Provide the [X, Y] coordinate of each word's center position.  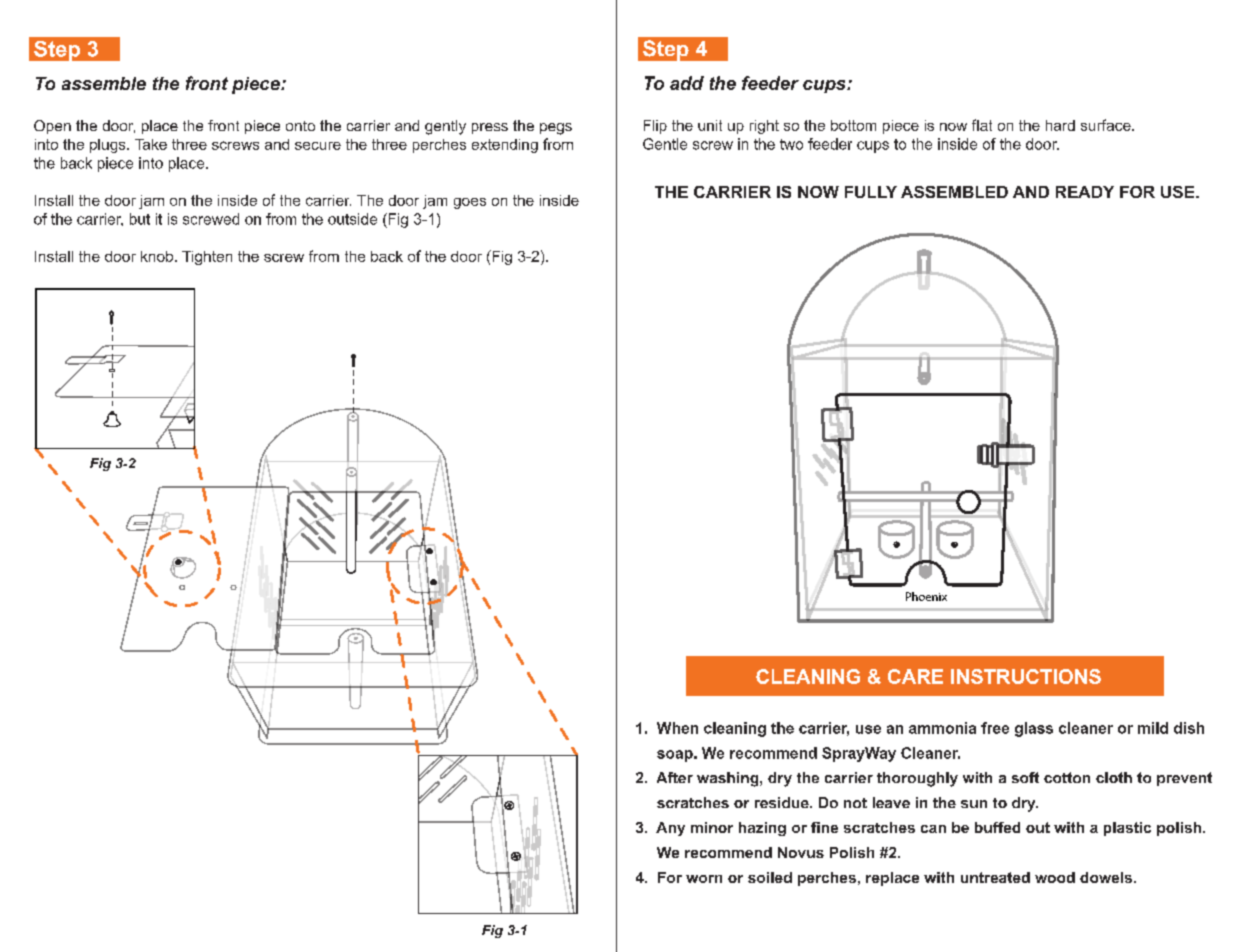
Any [670, 829]
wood [1055, 877]
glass [1034, 729]
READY [1085, 192]
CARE [915, 676]
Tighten [207, 258]
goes [470, 203]
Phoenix [926, 596]
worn [704, 879]
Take [151, 144]
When [677, 728]
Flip [655, 127]
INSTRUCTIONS [1026, 676]
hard [1060, 125]
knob [158, 256]
